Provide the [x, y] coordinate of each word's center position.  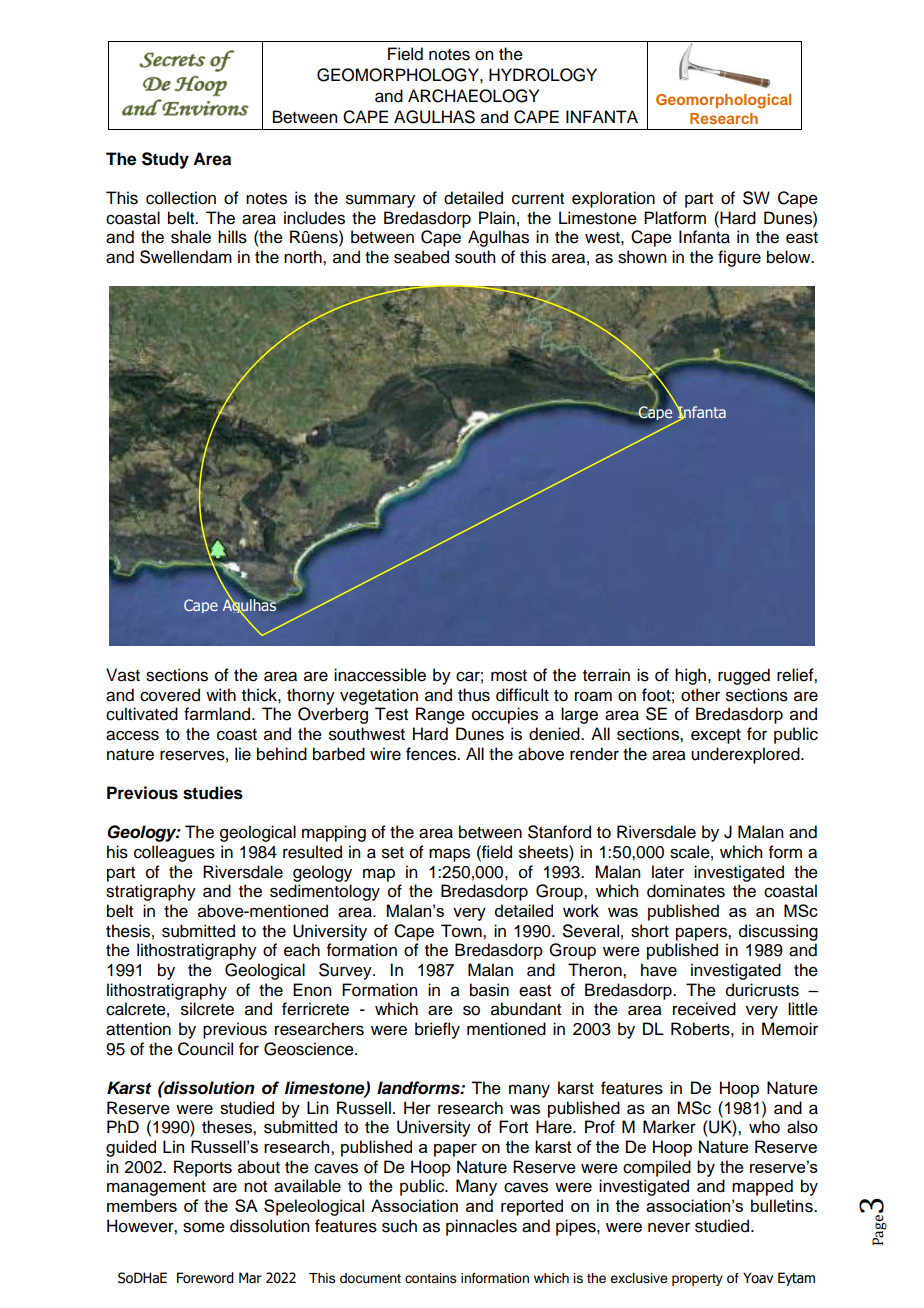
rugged [744, 676]
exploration [613, 199]
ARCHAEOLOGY [473, 96]
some [204, 1227]
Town [462, 931]
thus [474, 695]
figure [739, 258]
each [302, 950]
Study [165, 160]
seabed [421, 257]
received [704, 1009]
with [221, 694]
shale [191, 237]
